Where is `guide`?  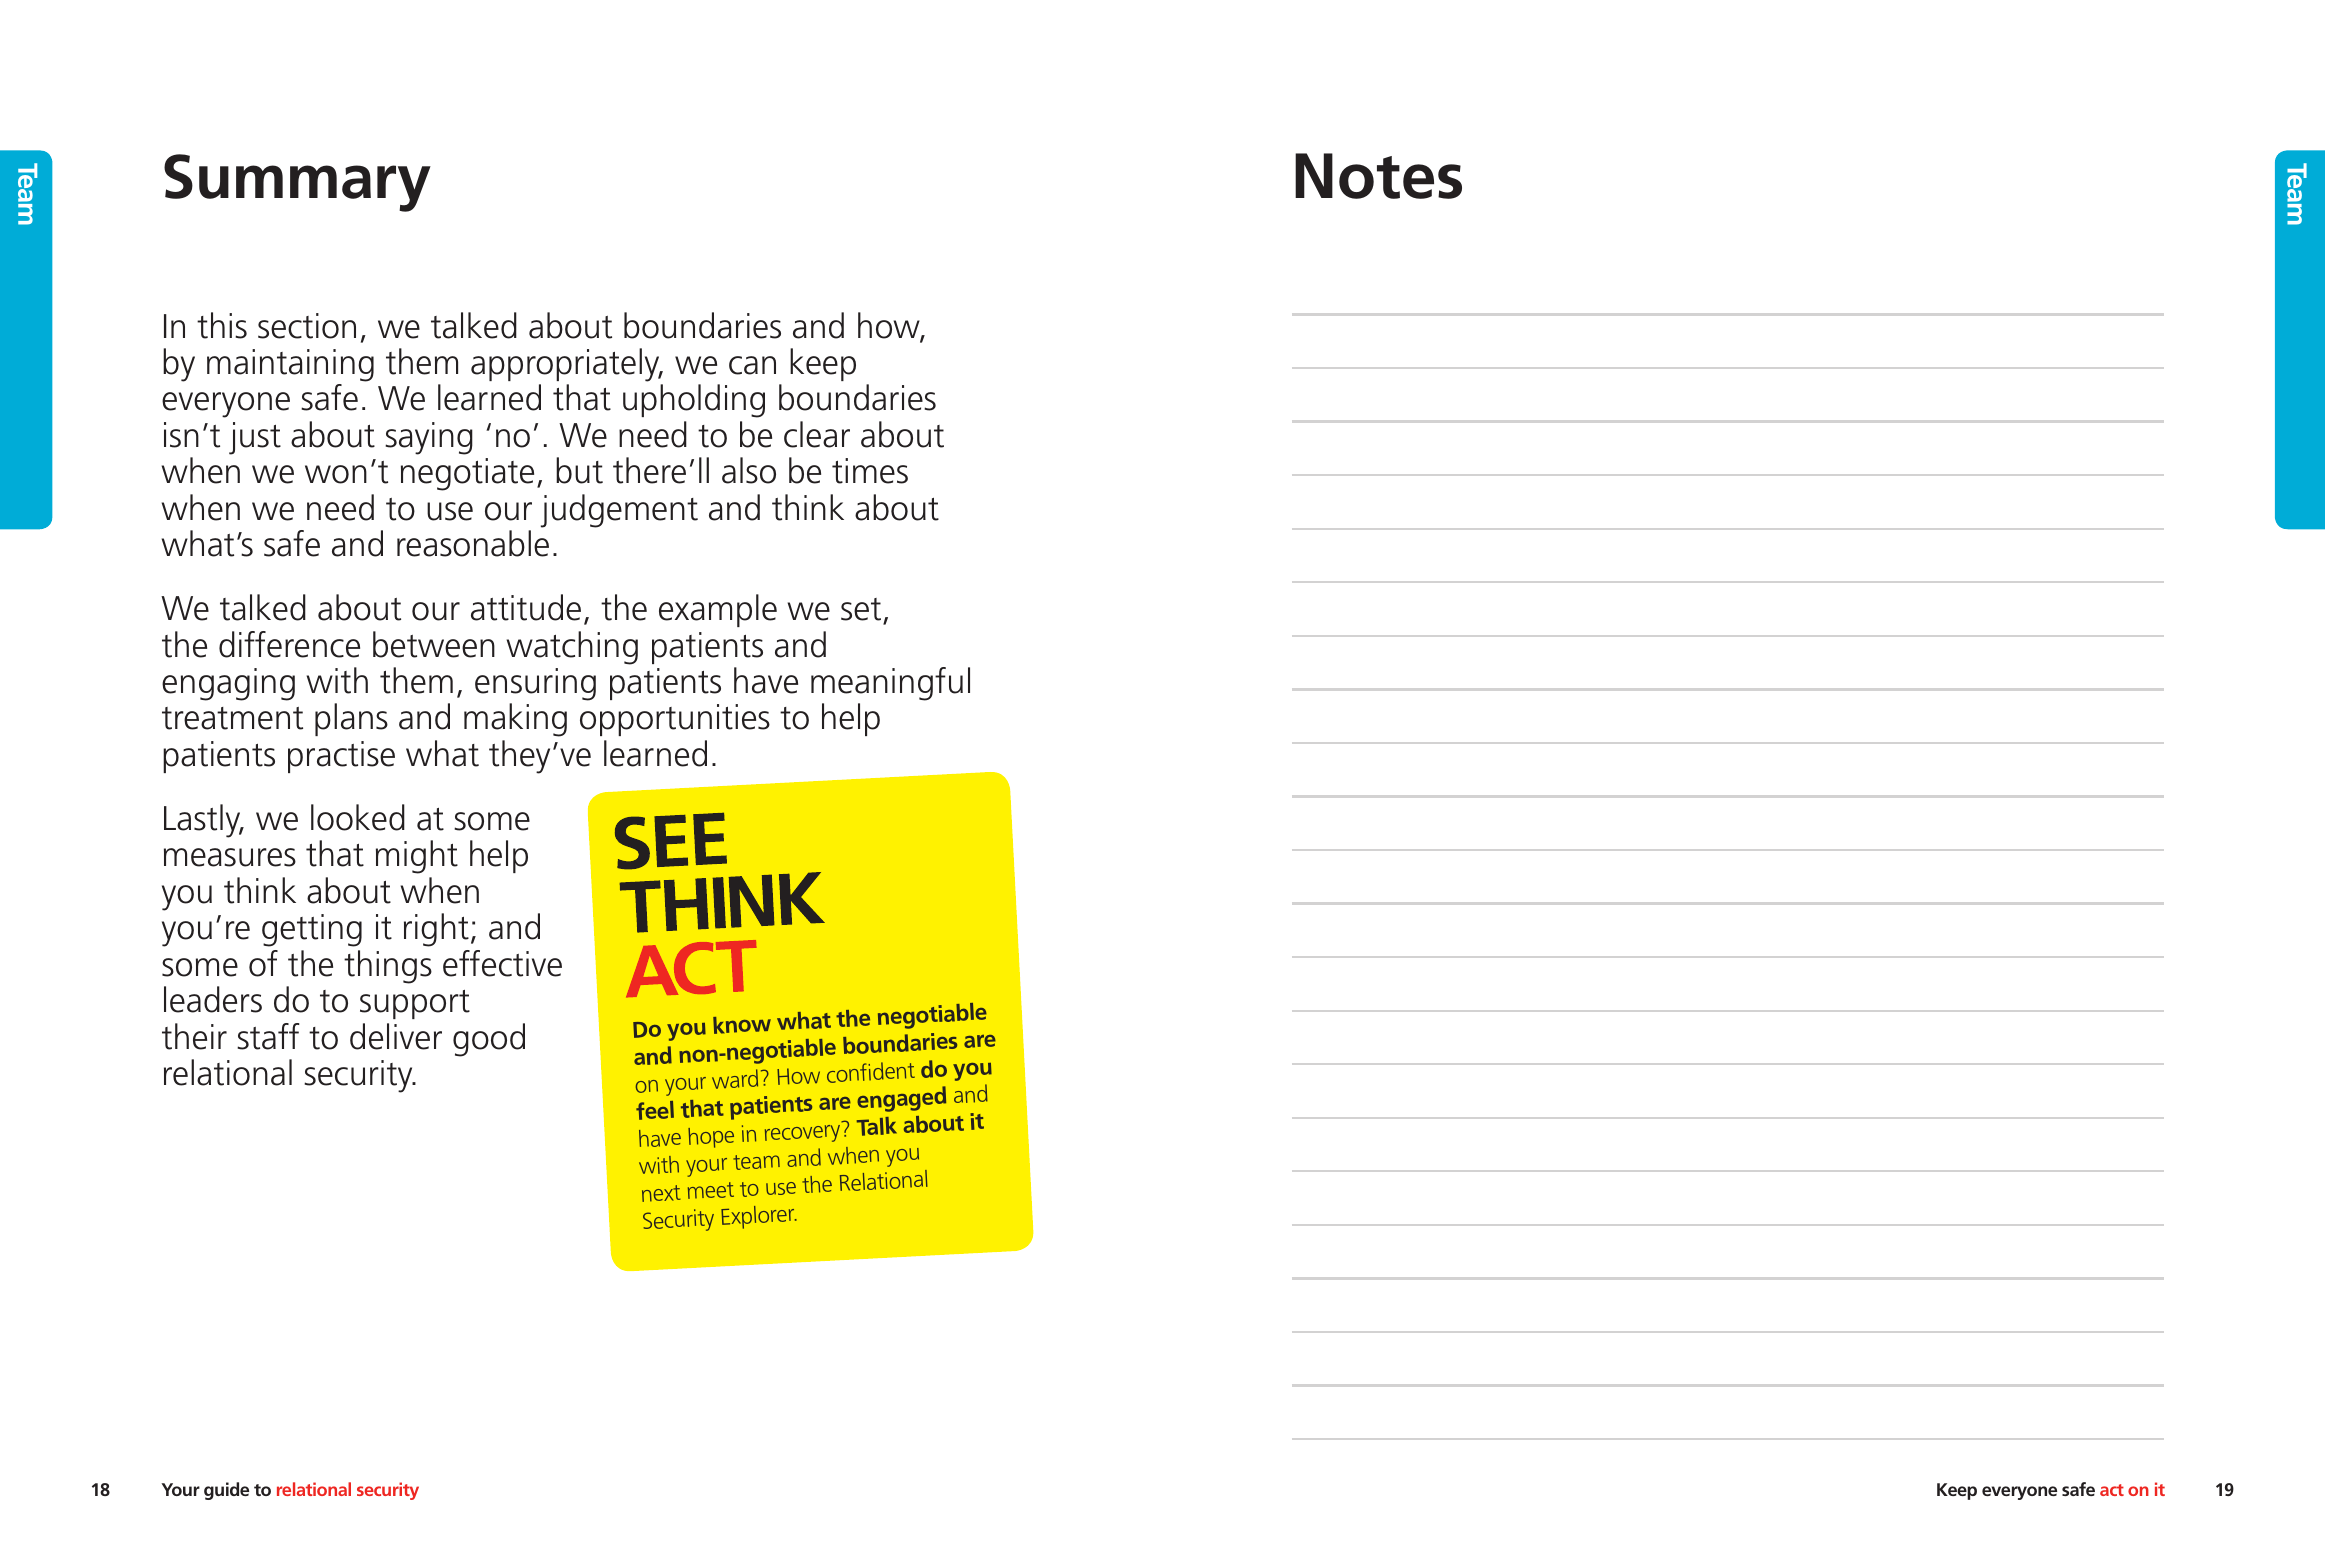 guide is located at coordinates (226, 1491).
